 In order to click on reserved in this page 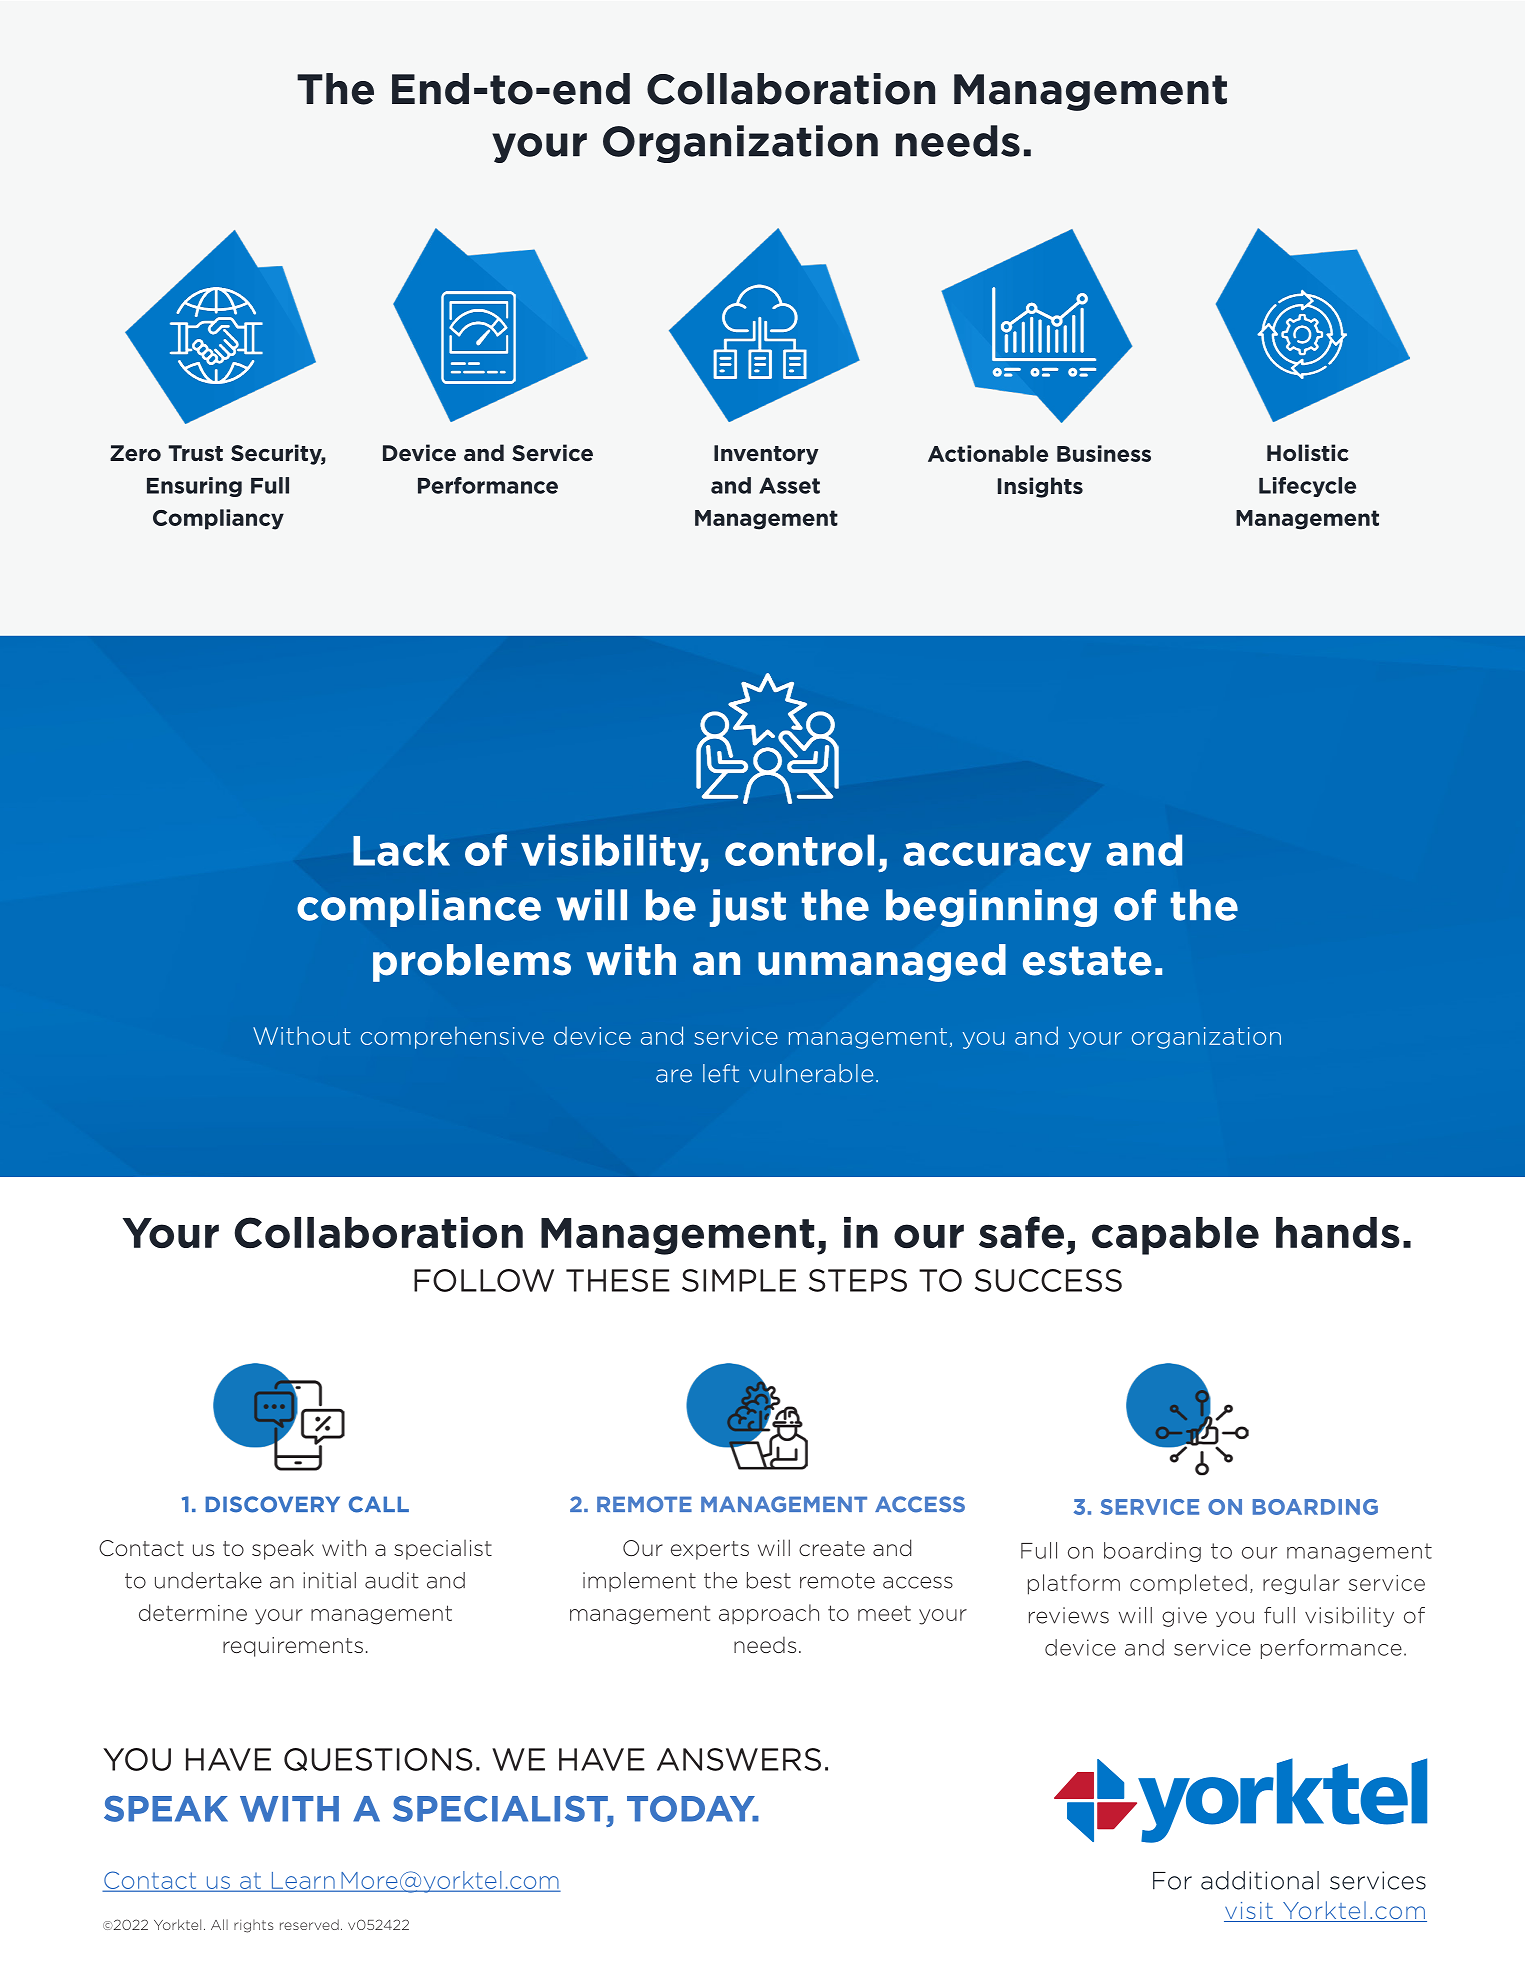, I will do `click(309, 1924)`.
